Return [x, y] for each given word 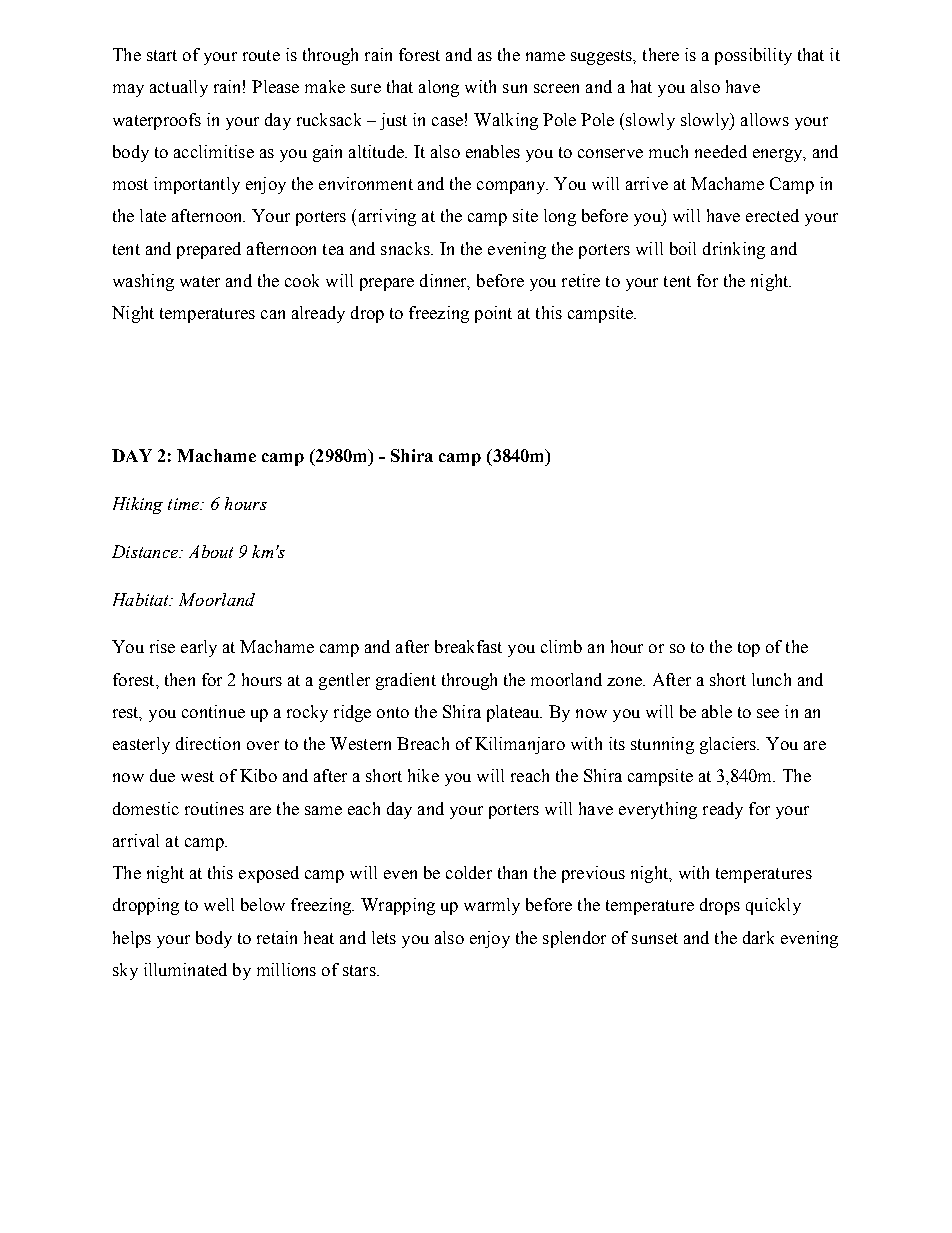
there [661, 54]
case [447, 121]
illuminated [185, 969]
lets [384, 937]
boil [683, 248]
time [185, 504]
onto [393, 712]
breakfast [468, 646]
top [749, 649]
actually [179, 88]
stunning [662, 745]
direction [208, 743]
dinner [445, 282]
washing [143, 282]
